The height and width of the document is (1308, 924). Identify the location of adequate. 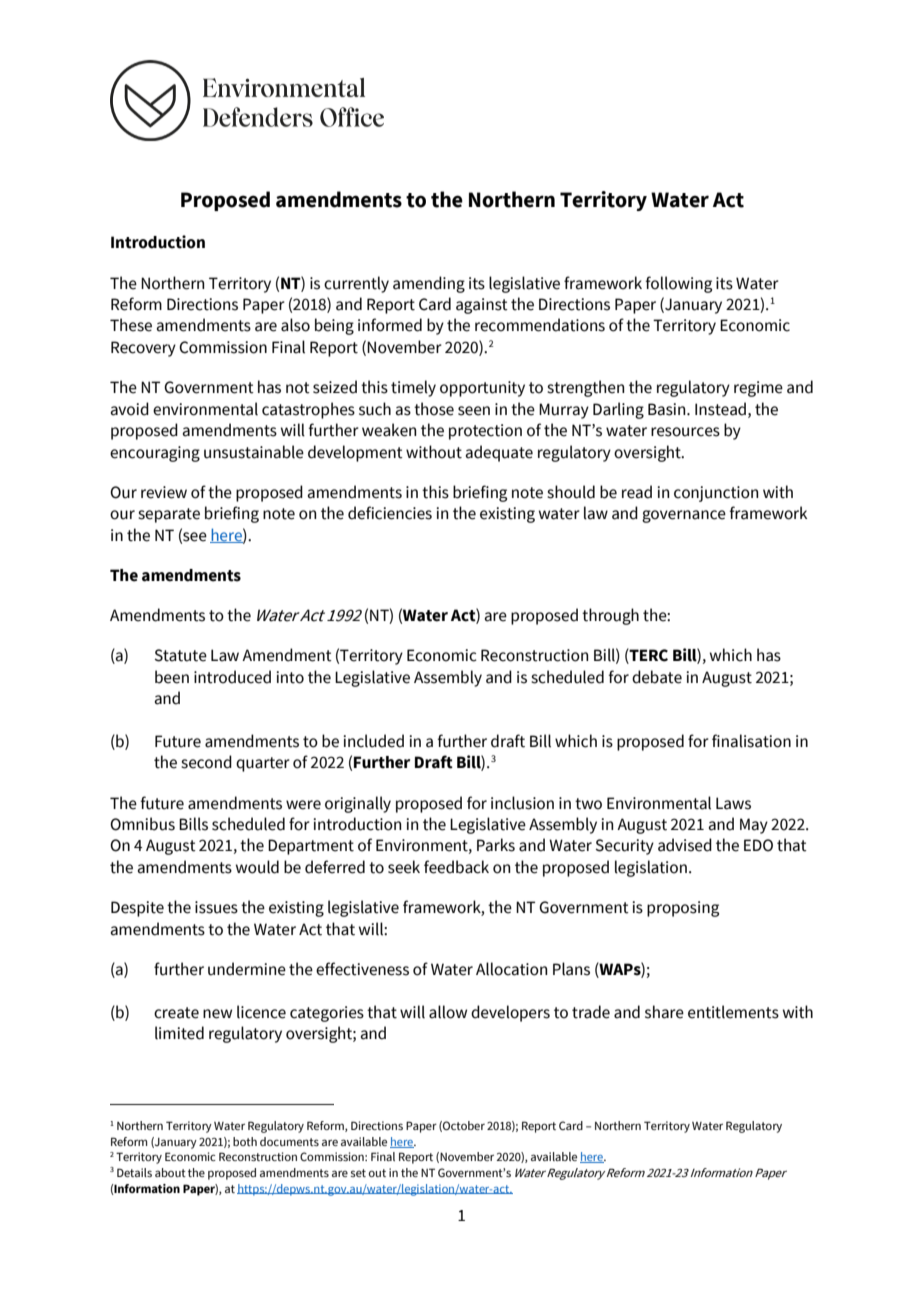
(499, 453).
